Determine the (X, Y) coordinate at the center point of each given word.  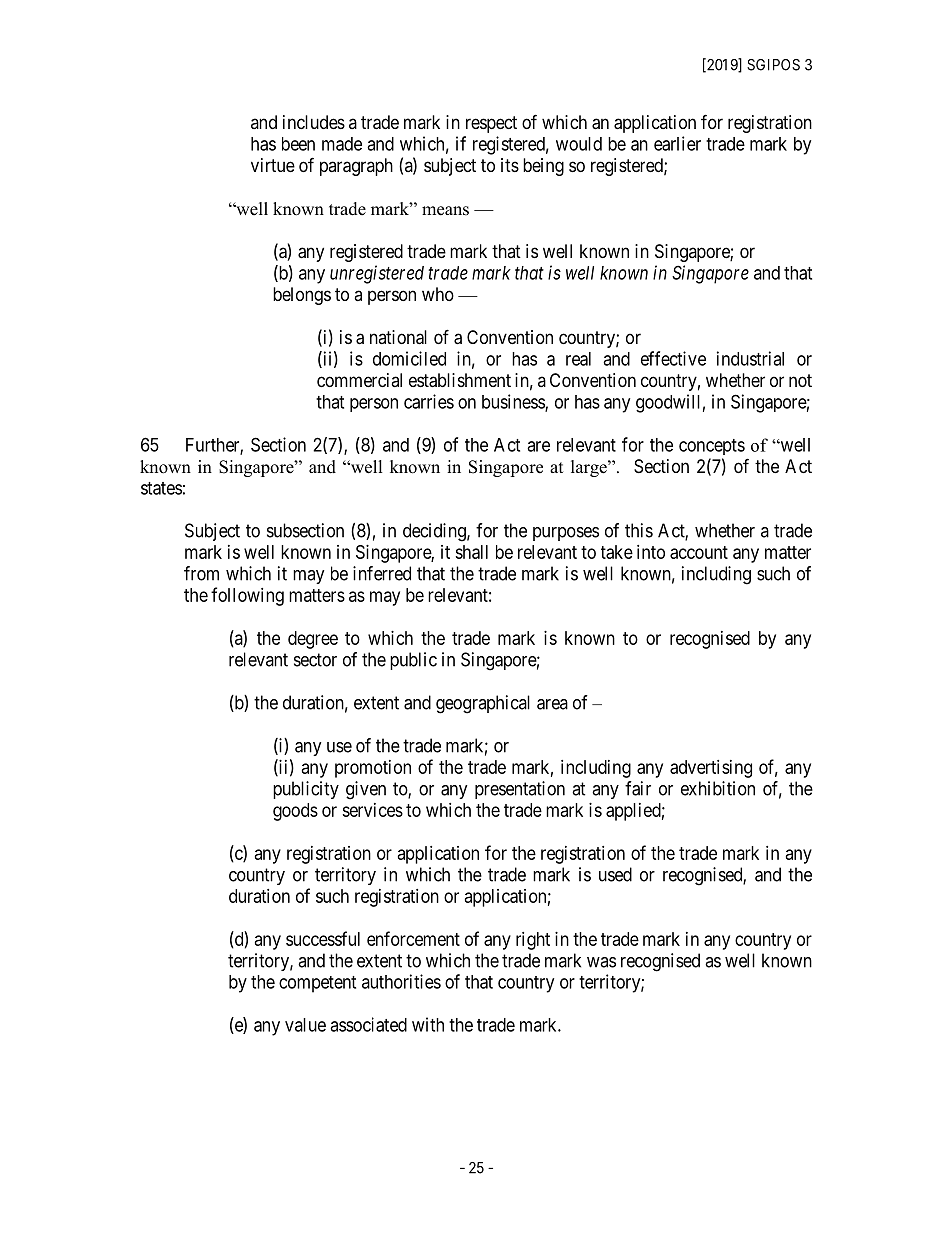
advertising (711, 769)
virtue (273, 165)
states (161, 488)
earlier (677, 143)
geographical (483, 704)
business (514, 402)
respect (491, 124)
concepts (712, 447)
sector (315, 660)
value (305, 1025)
